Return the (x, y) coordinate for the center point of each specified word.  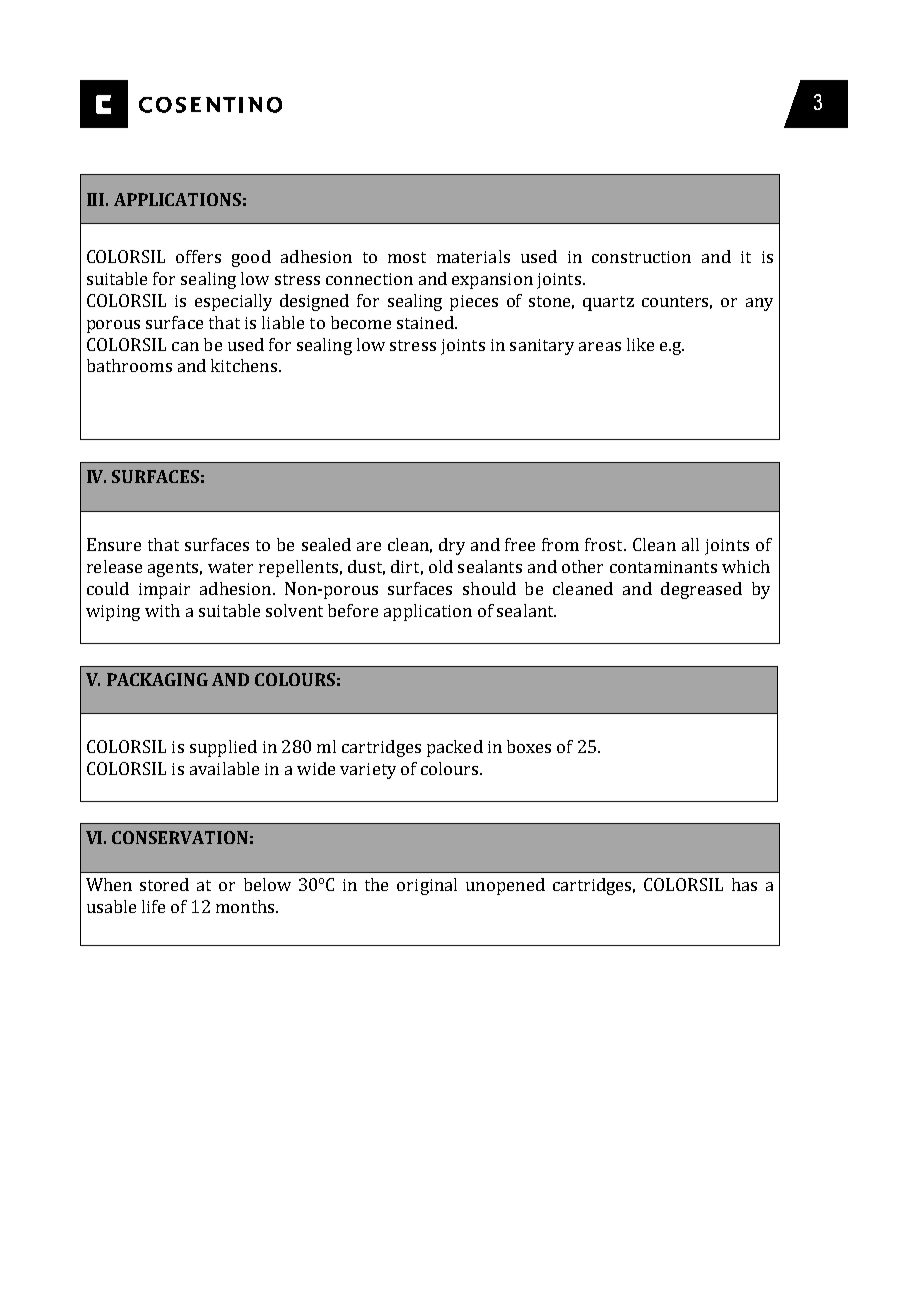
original (427, 886)
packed (455, 748)
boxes (529, 746)
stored (164, 884)
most (407, 257)
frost (605, 544)
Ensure (114, 544)
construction (641, 257)
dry (452, 546)
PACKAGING (157, 679)
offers (198, 256)
